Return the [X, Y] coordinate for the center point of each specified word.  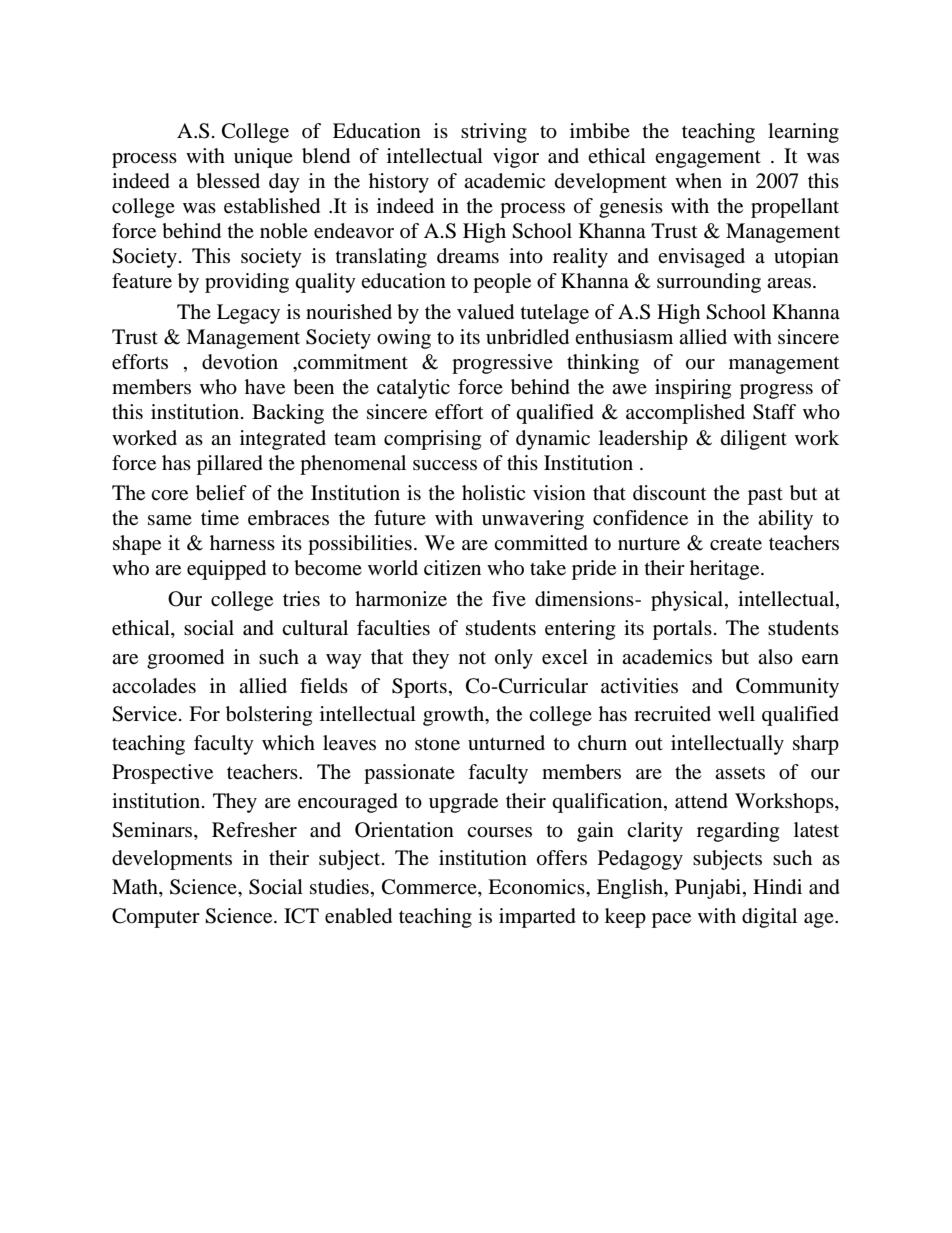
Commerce [430, 888]
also [775, 657]
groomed [185, 659]
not [472, 658]
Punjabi [709, 889]
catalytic [413, 389]
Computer [156, 918]
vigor [516, 158]
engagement [708, 159]
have [265, 387]
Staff [774, 412]
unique [263, 158]
